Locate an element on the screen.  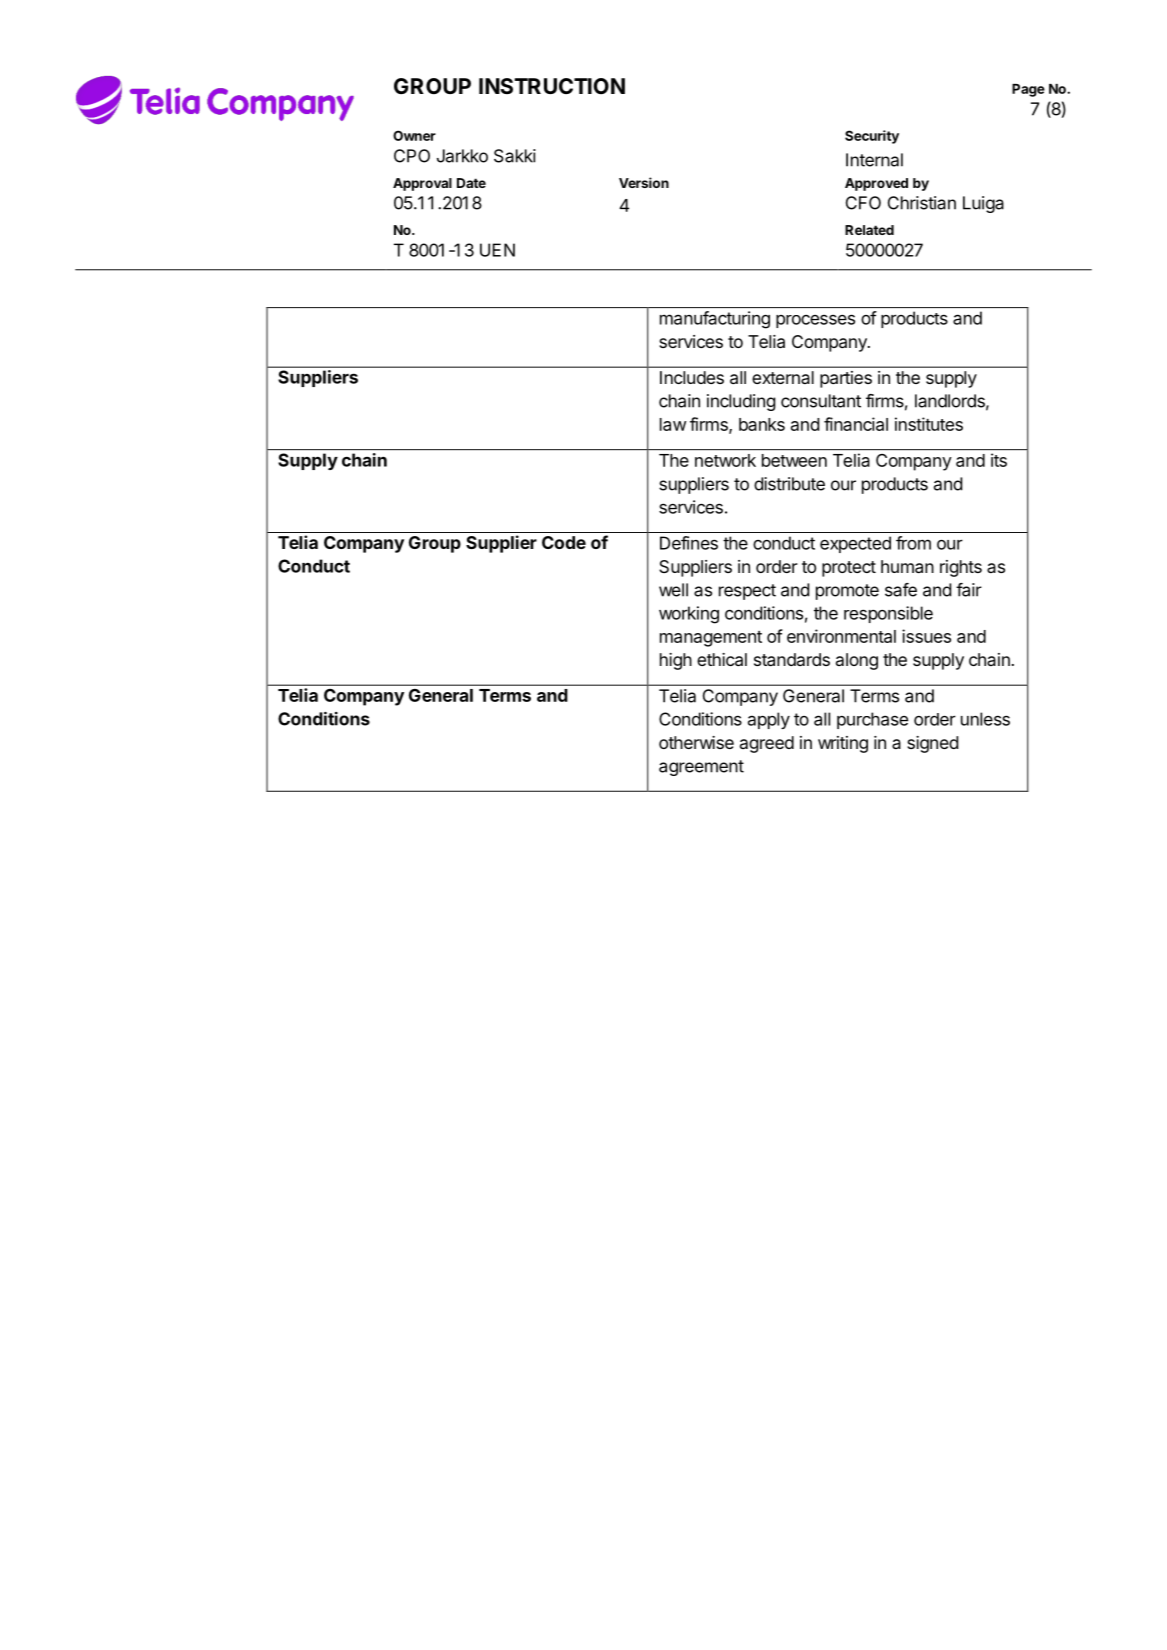
banks is located at coordinates (762, 424).
